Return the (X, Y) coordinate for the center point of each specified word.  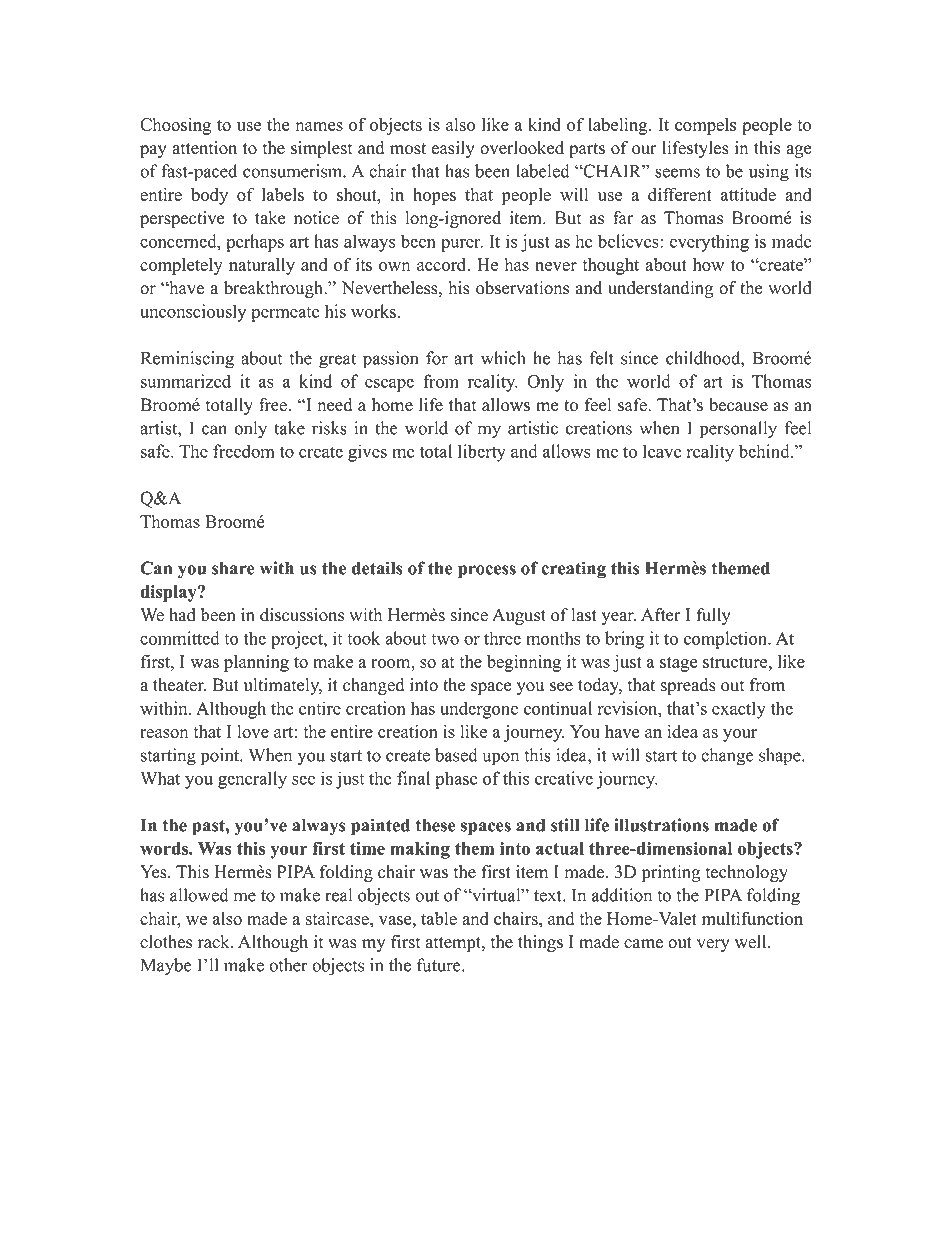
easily (453, 149)
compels (705, 126)
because (738, 405)
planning (256, 663)
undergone (479, 710)
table (439, 918)
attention (204, 148)
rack (215, 942)
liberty (482, 453)
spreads (688, 686)
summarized (186, 381)
